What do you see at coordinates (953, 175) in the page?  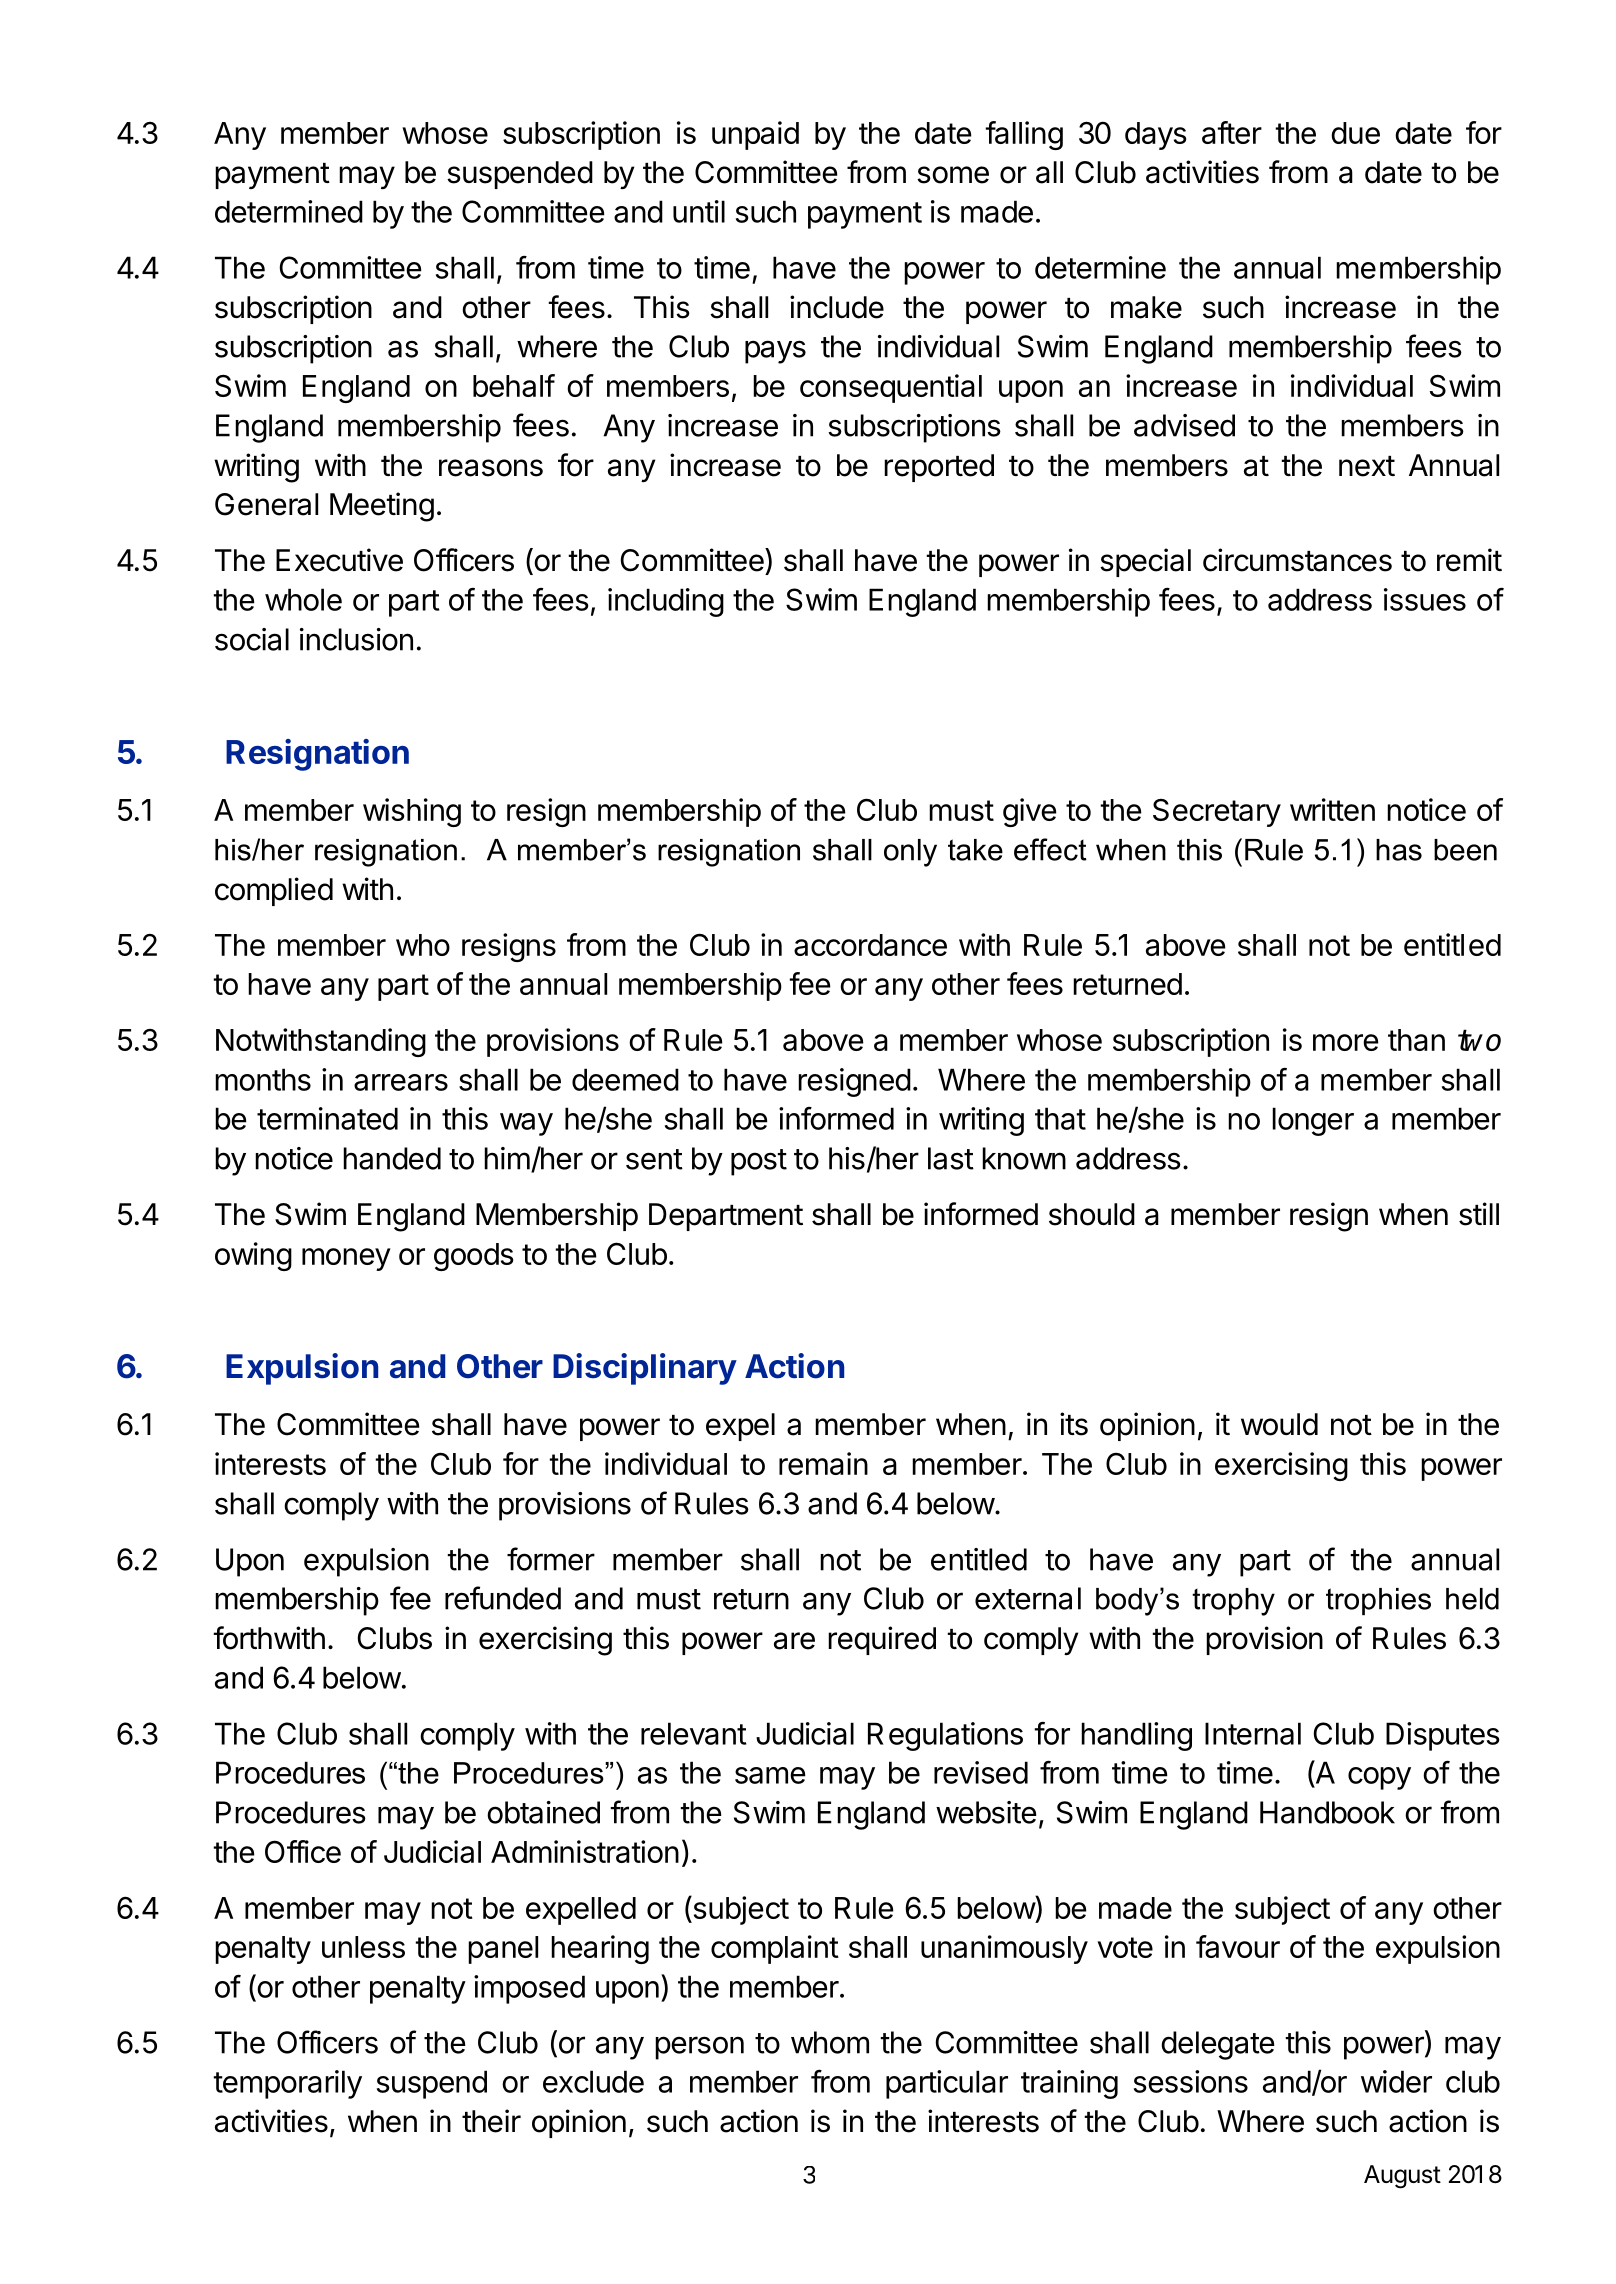 I see `some` at bounding box center [953, 175].
